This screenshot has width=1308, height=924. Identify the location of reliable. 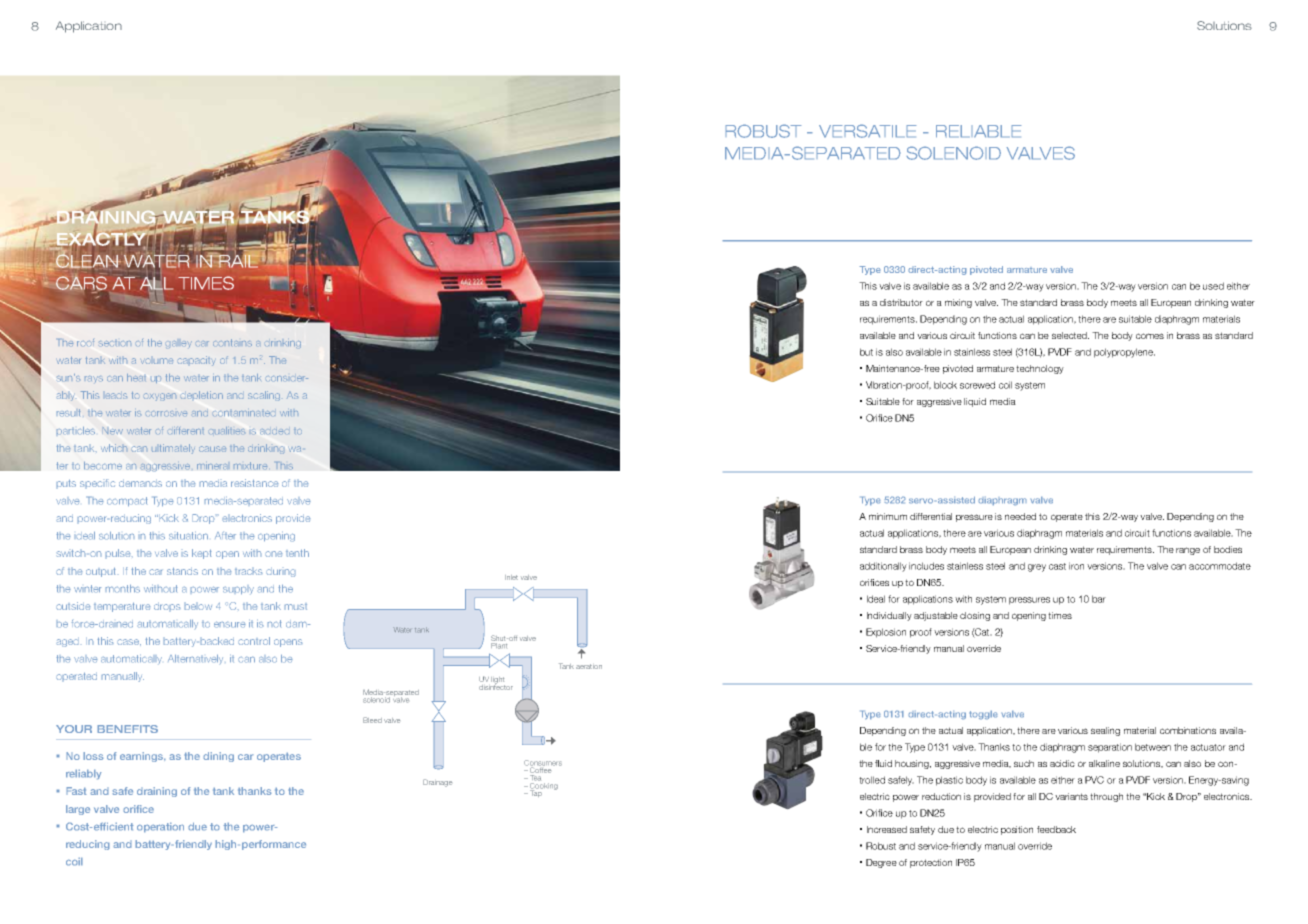
(979, 131).
